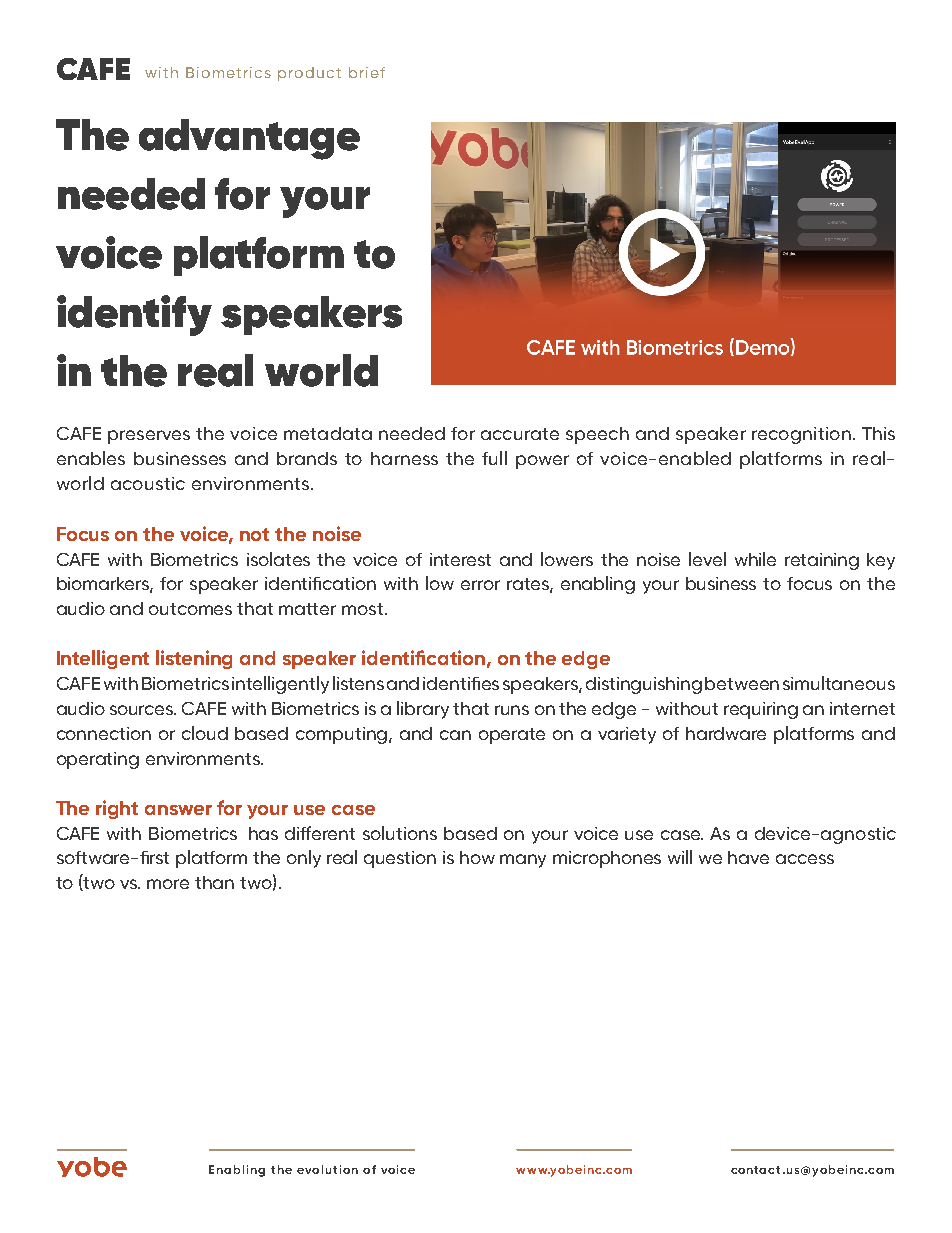  What do you see at coordinates (327, 1169) in the document?
I see `evolution` at bounding box center [327, 1169].
